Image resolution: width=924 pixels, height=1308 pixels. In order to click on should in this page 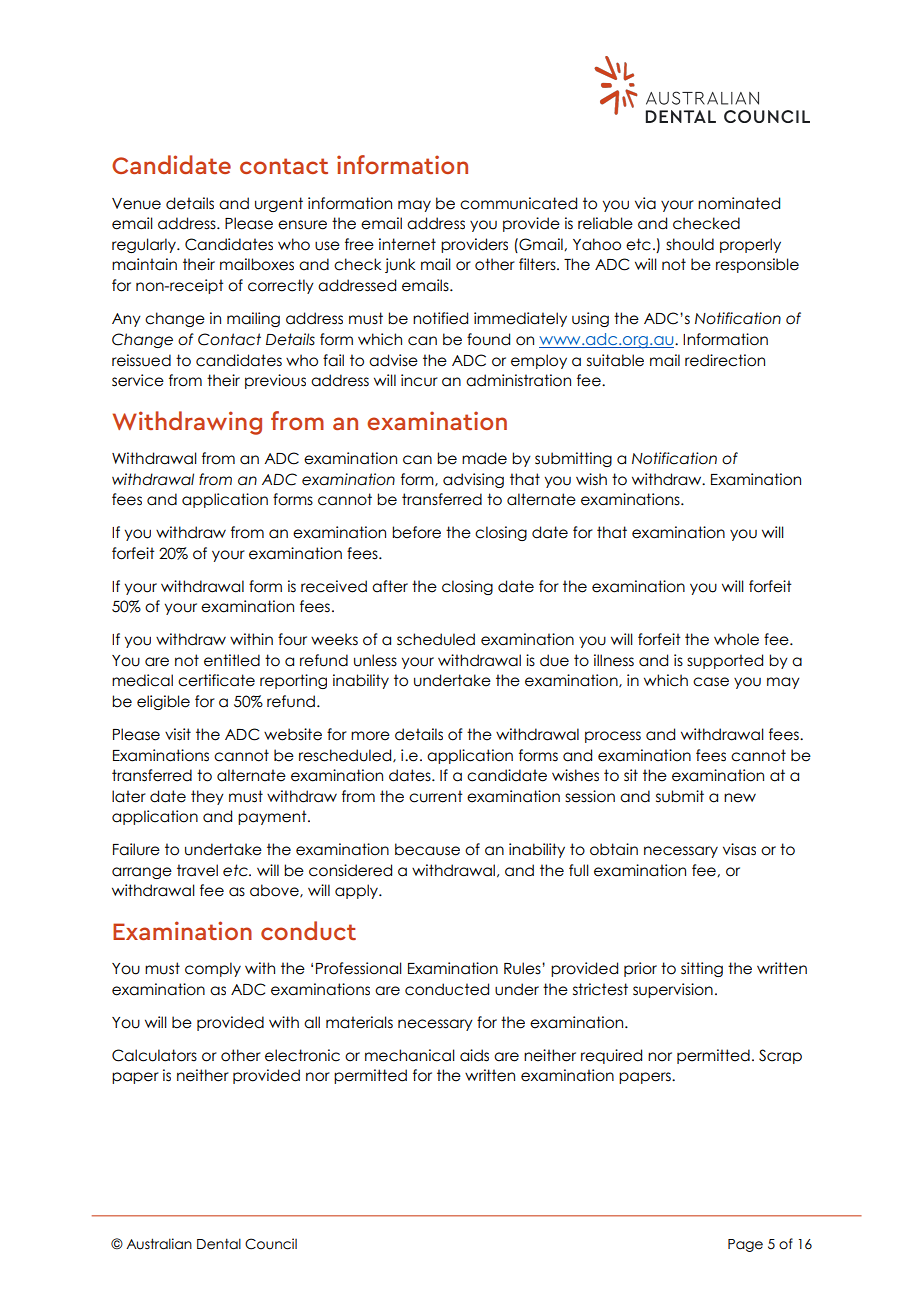, I will do `click(690, 244)`.
